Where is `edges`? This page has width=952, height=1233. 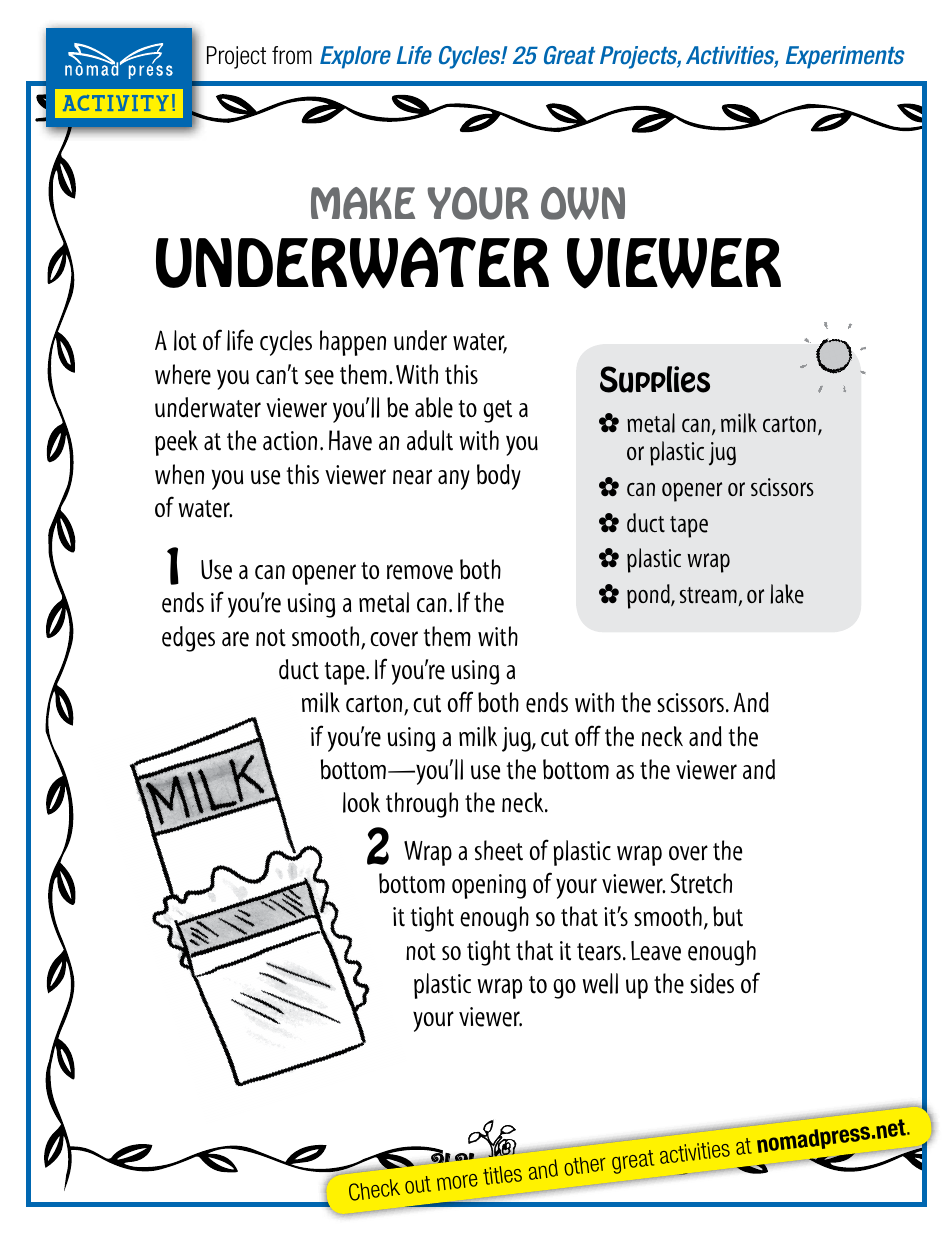
edges is located at coordinates (188, 639).
